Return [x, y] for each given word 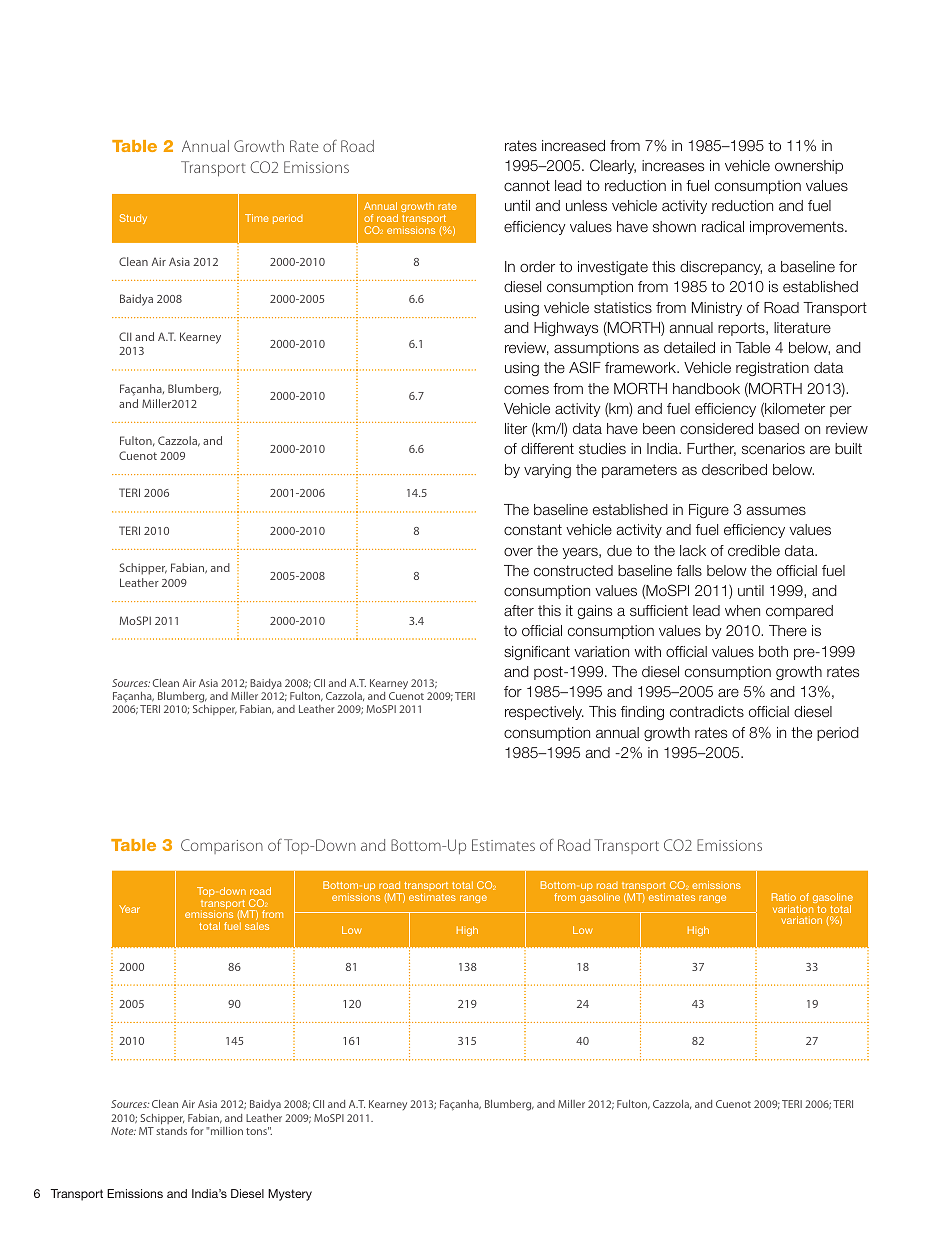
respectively [544, 713]
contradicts [707, 711]
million [226, 1131]
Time [257, 218]
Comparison [222, 846]
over [518, 551]
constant [533, 529]
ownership [809, 167]
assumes [776, 510]
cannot [527, 185]
